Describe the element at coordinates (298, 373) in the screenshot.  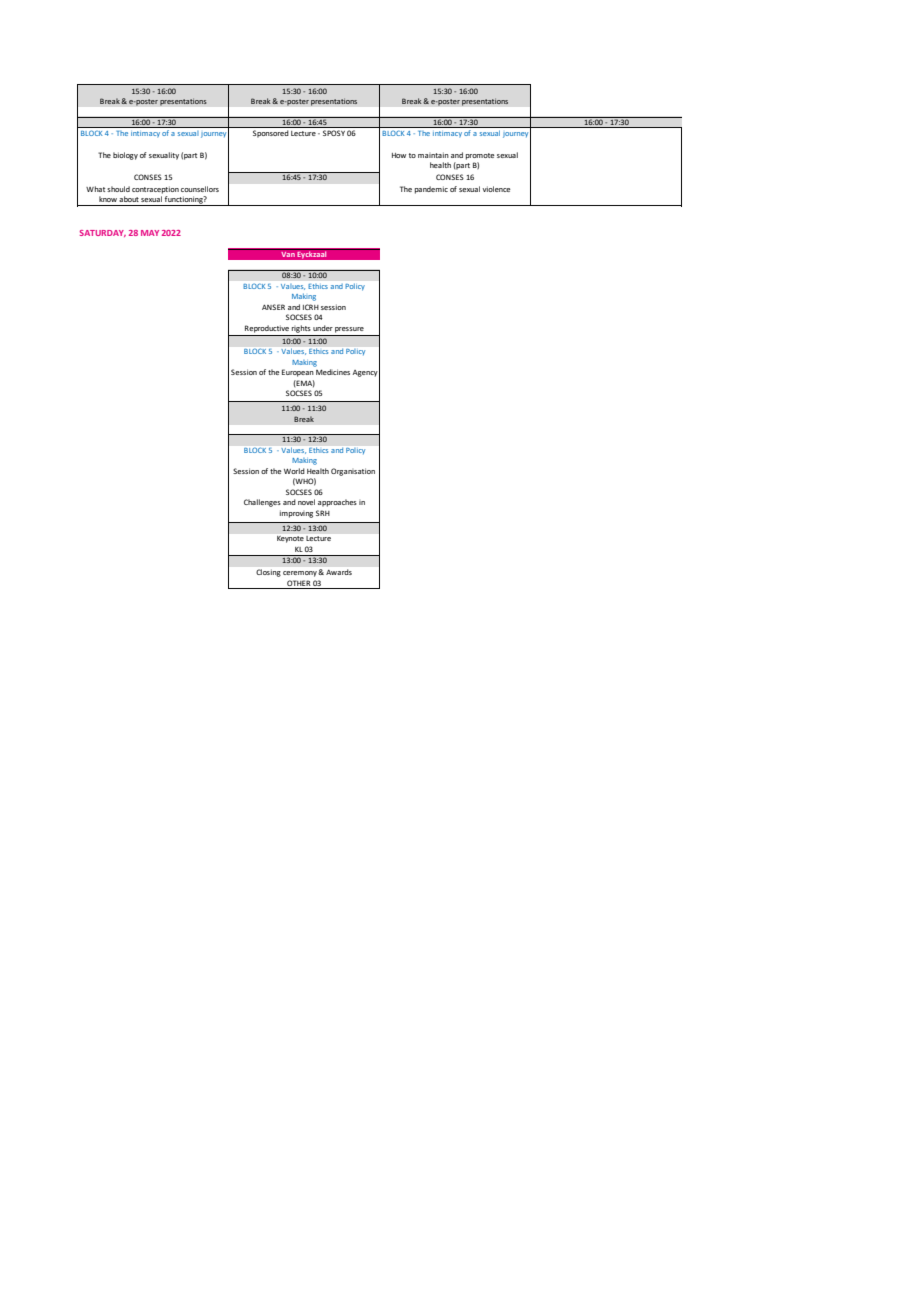
I see `European` at that location.
